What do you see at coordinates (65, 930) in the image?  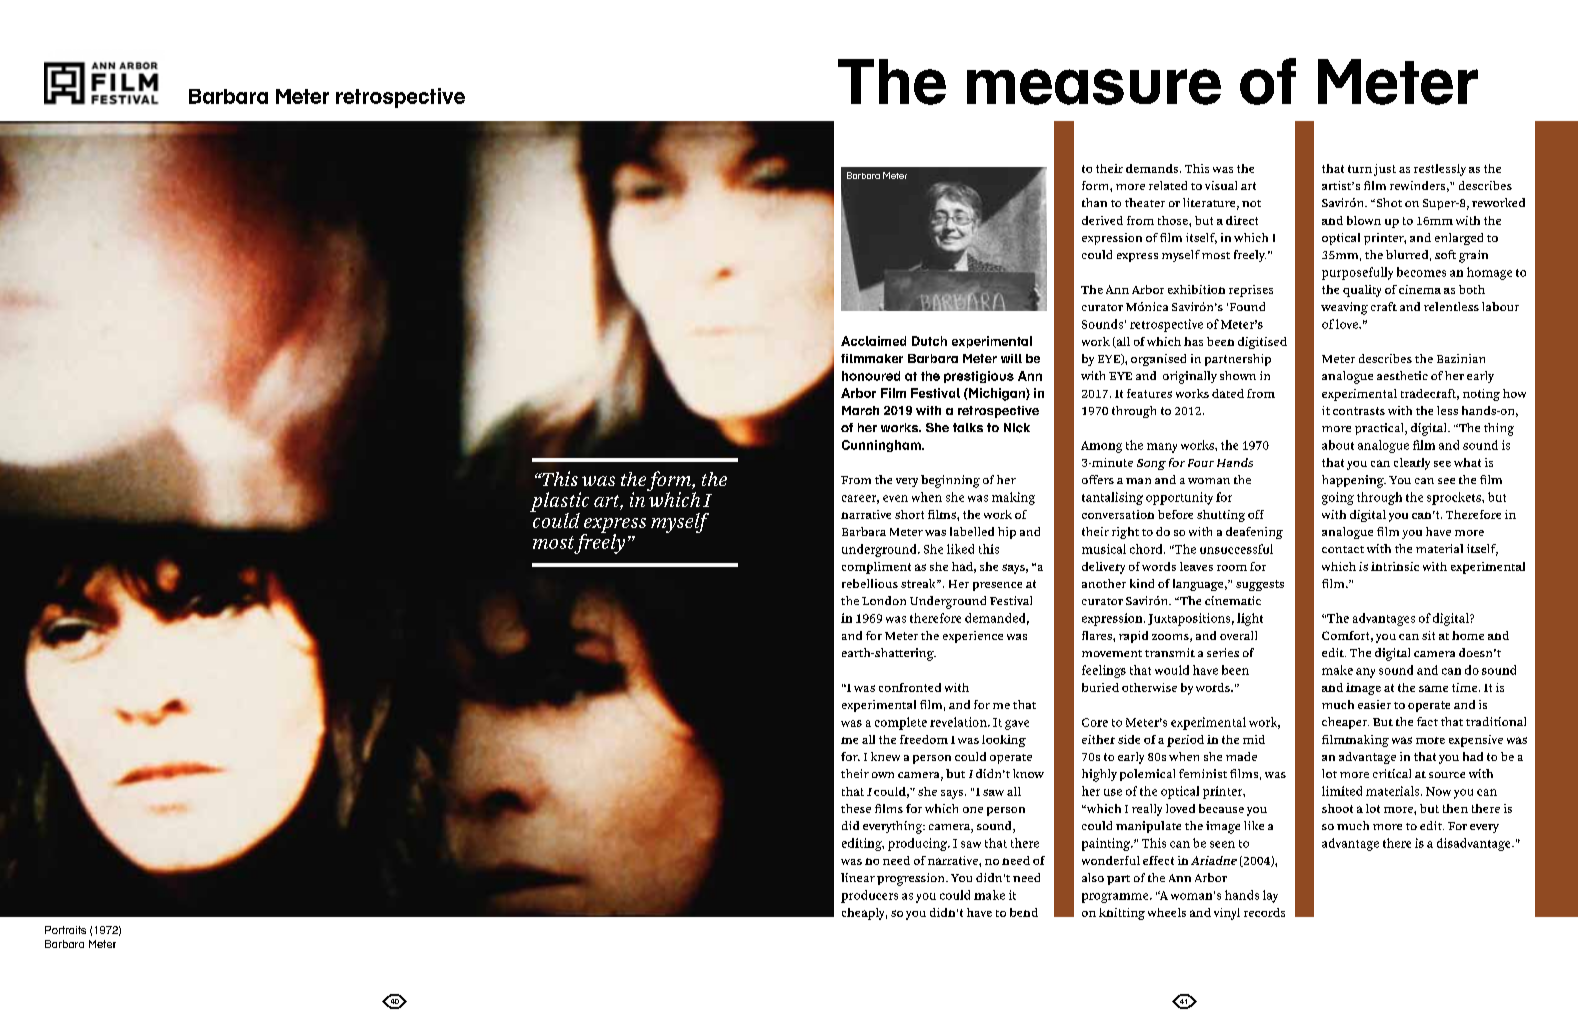 I see `Portraits` at bounding box center [65, 930].
